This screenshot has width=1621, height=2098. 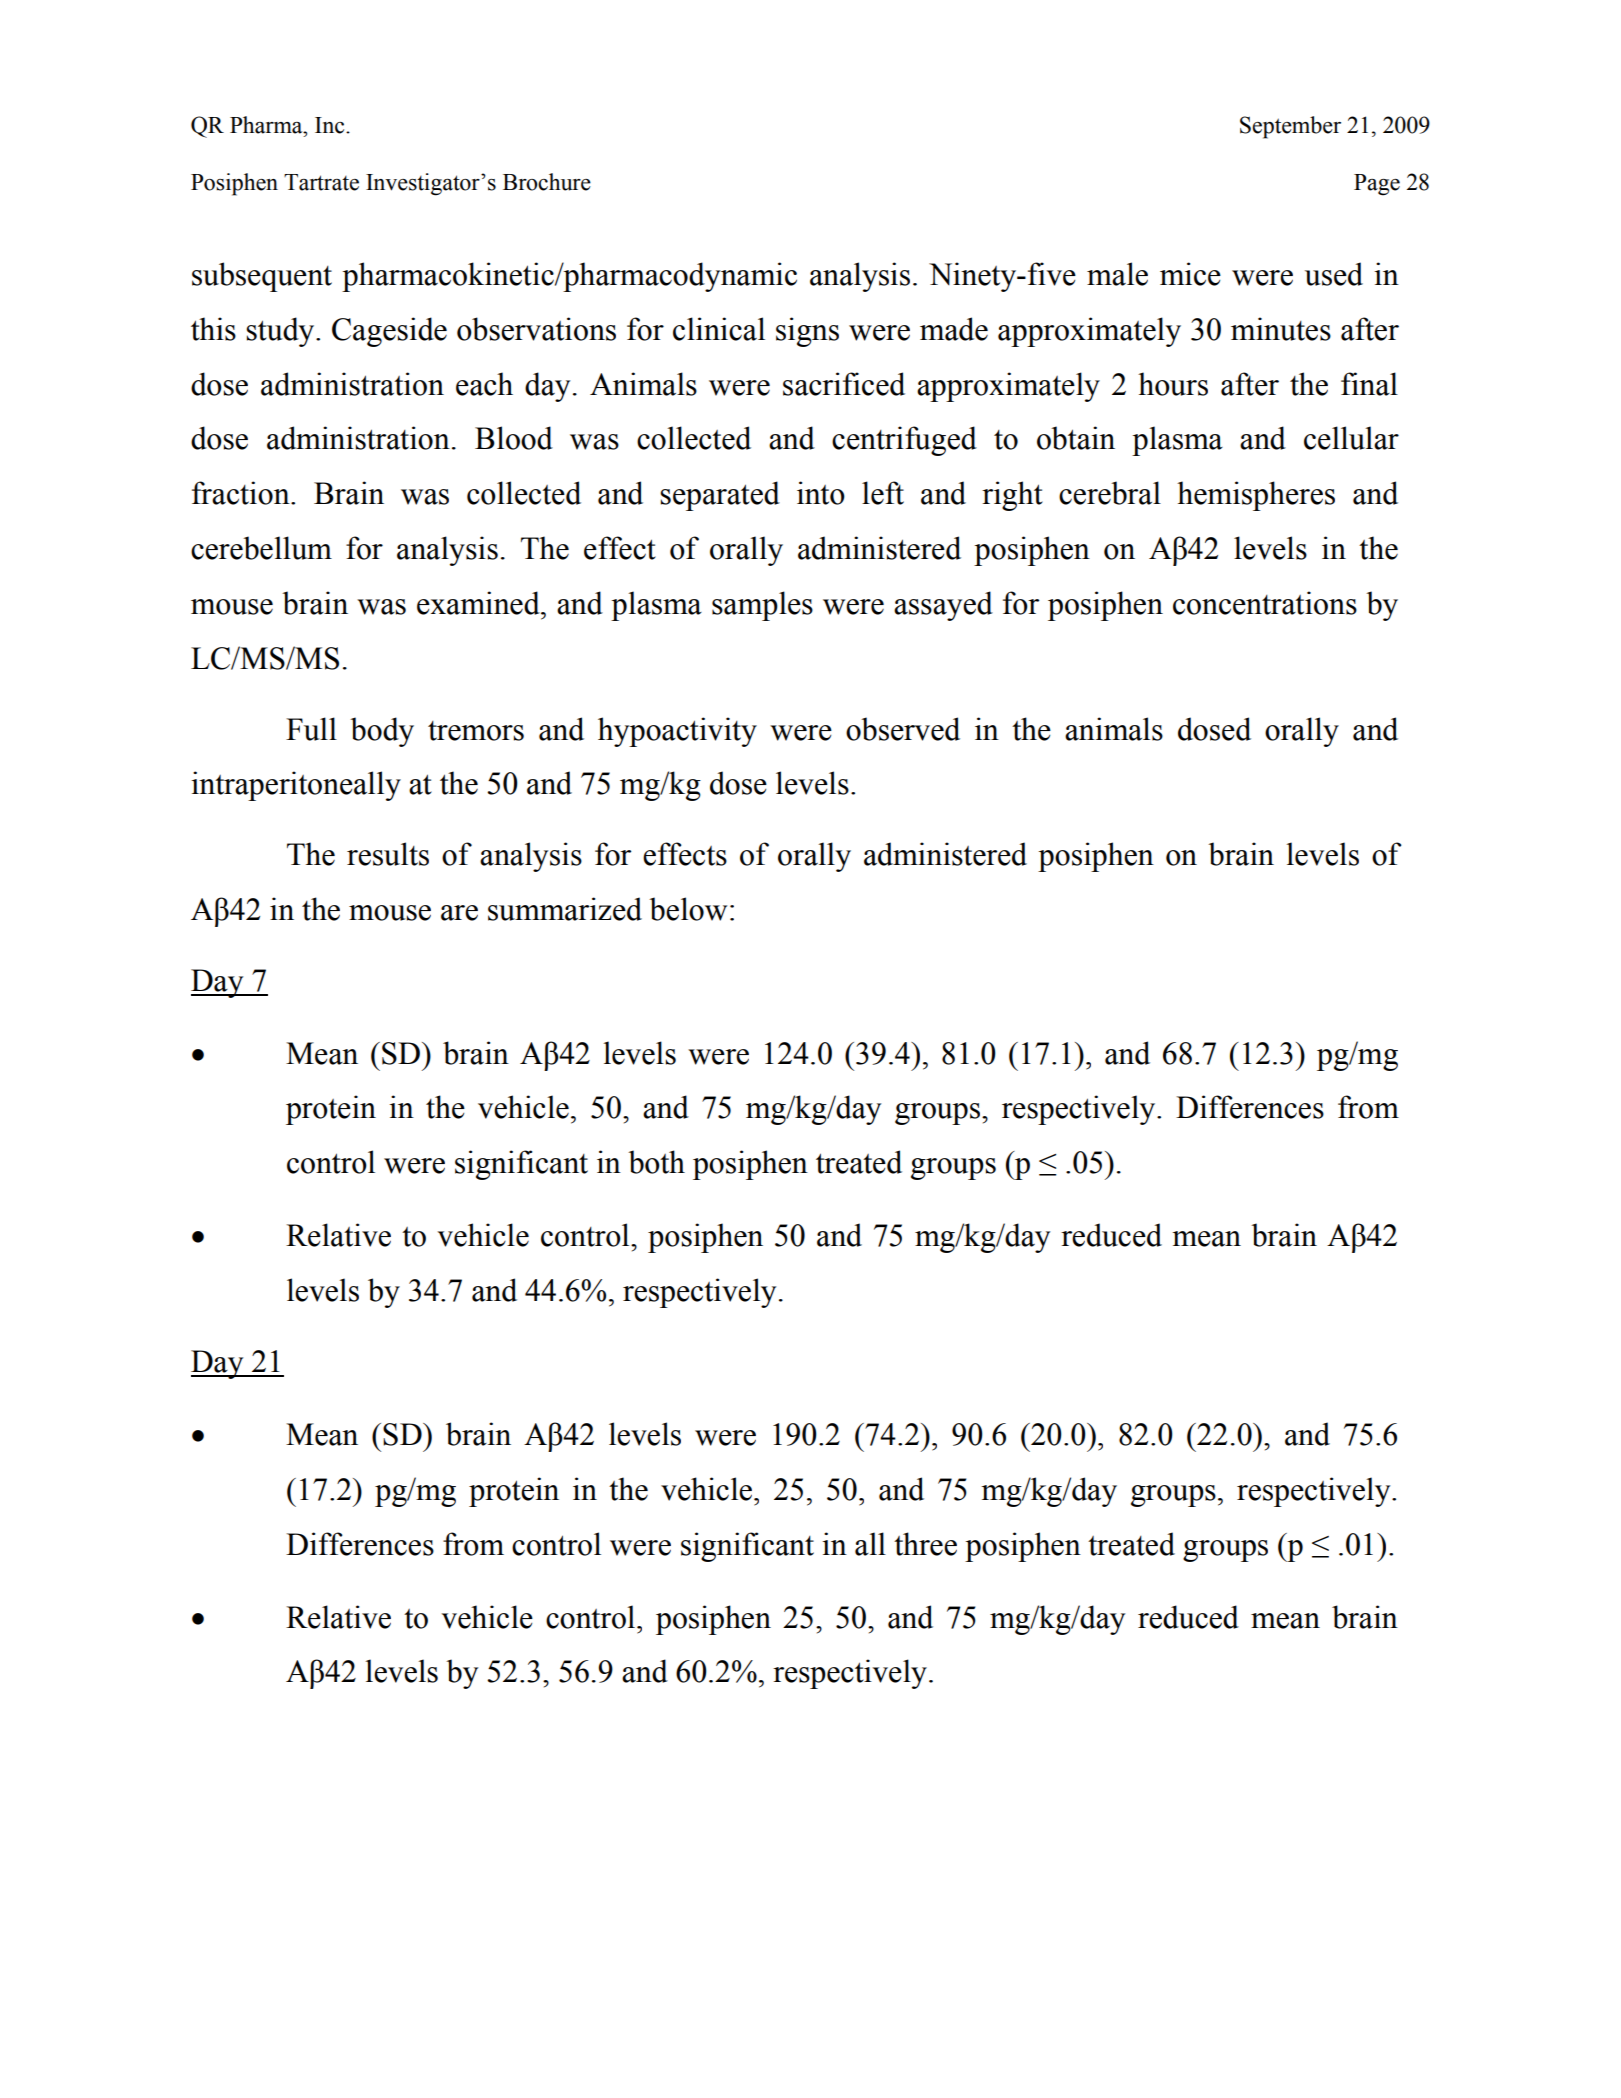 I want to click on Tartrate, so click(x=321, y=182).
